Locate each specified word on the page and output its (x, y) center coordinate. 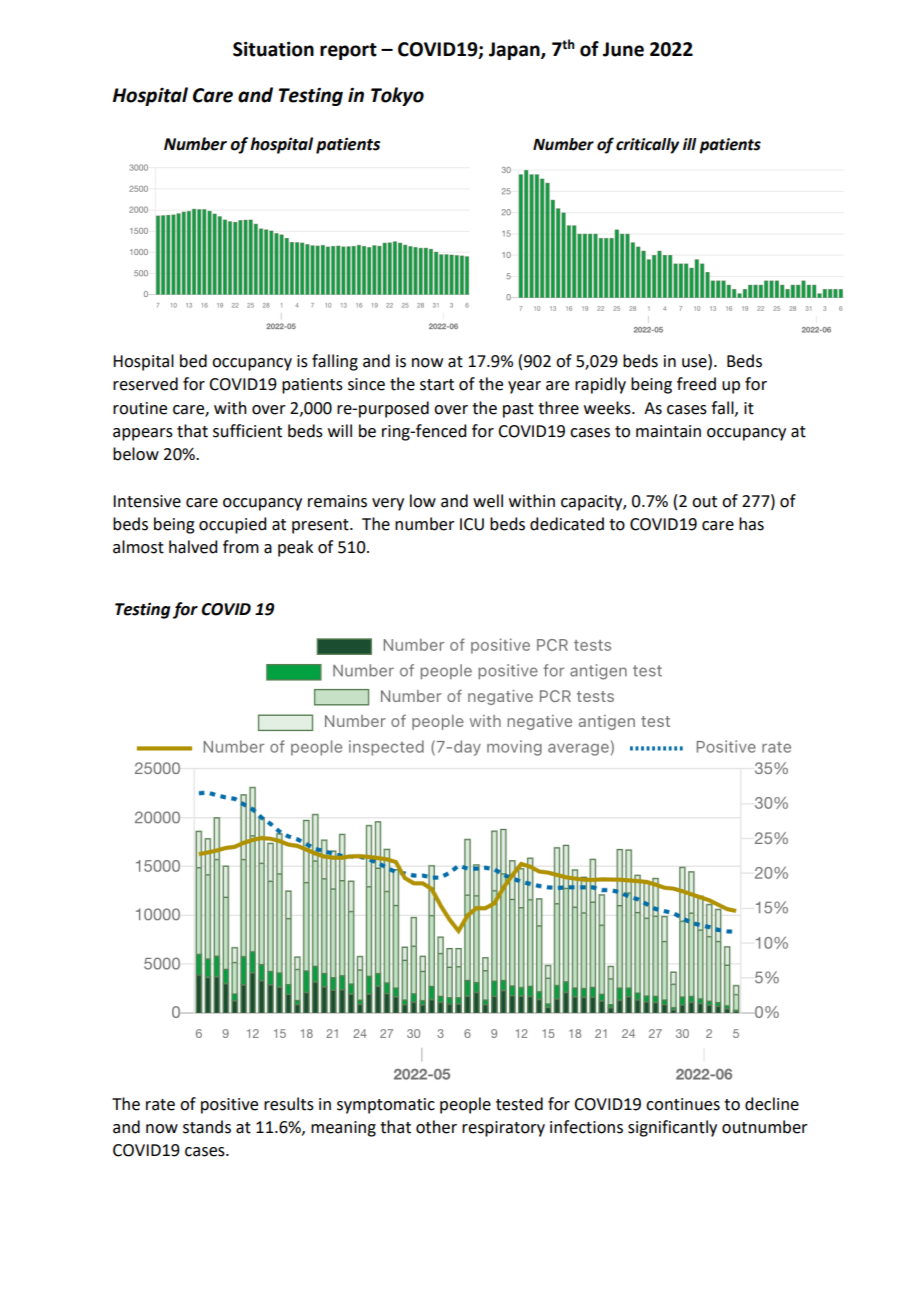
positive (229, 1106)
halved (193, 547)
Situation (273, 49)
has (751, 524)
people (465, 1105)
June (623, 49)
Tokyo (397, 96)
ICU (472, 524)
